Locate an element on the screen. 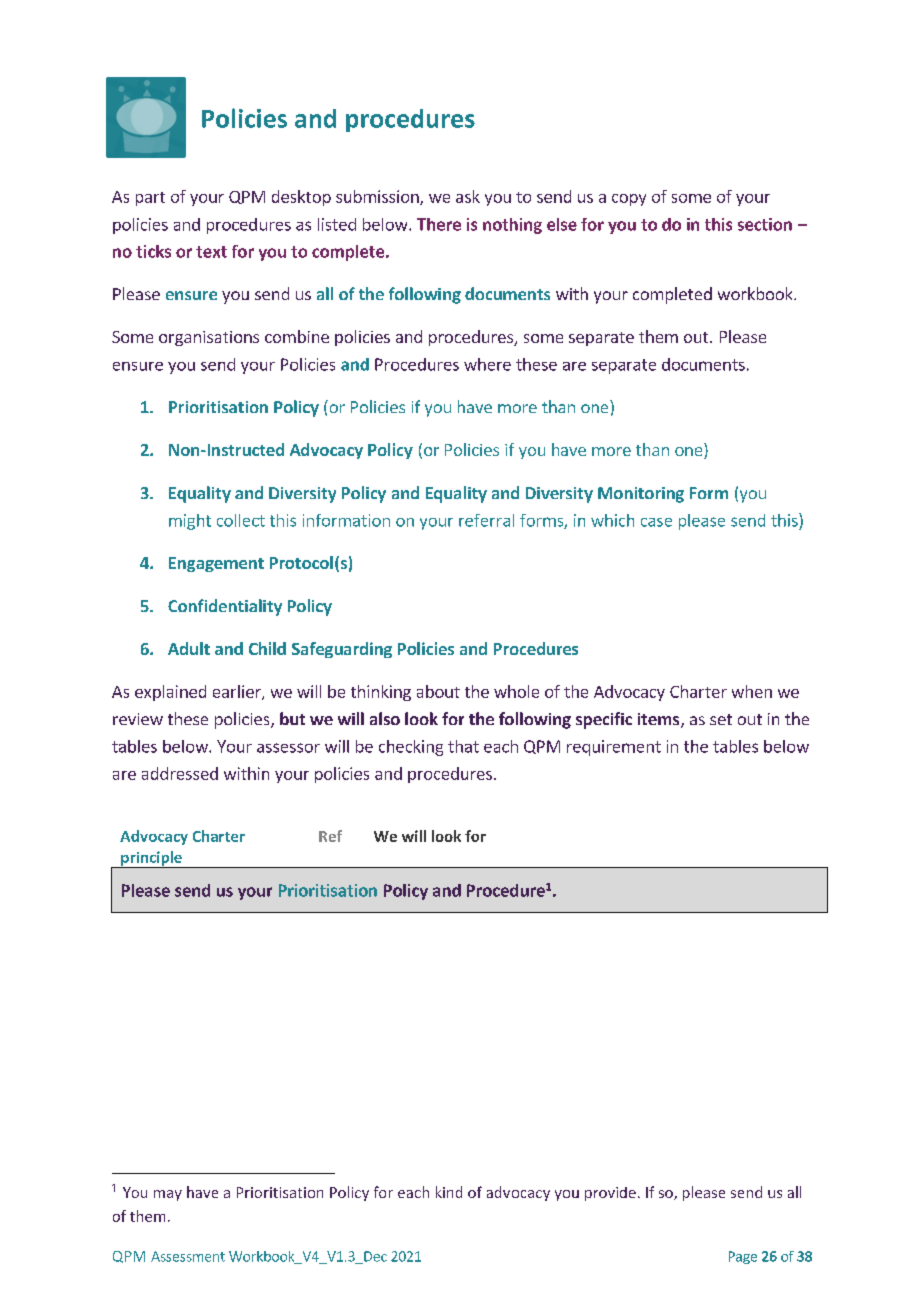  There is located at coordinates (439, 224).
